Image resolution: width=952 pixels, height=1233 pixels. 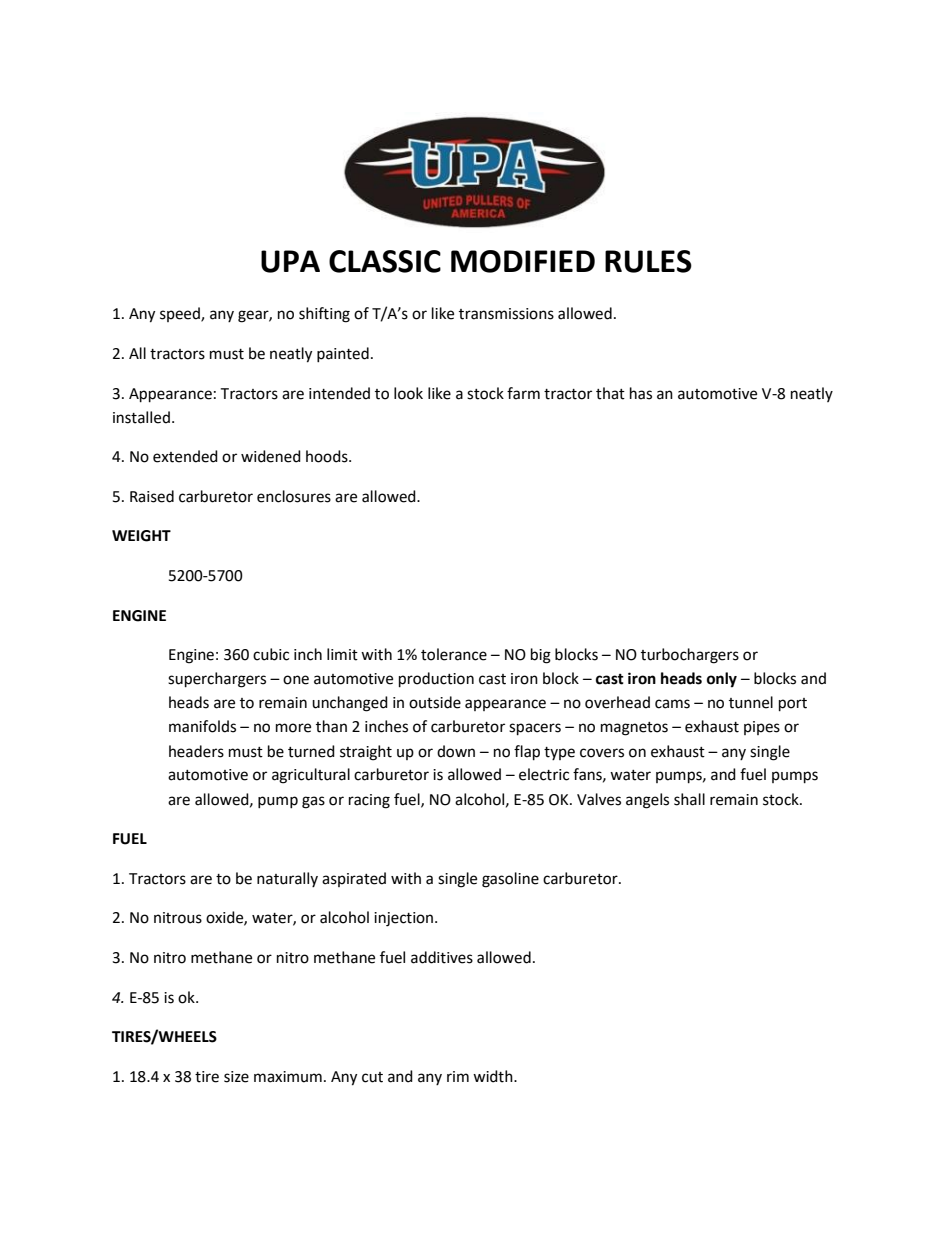 I want to click on shall, so click(x=689, y=799).
